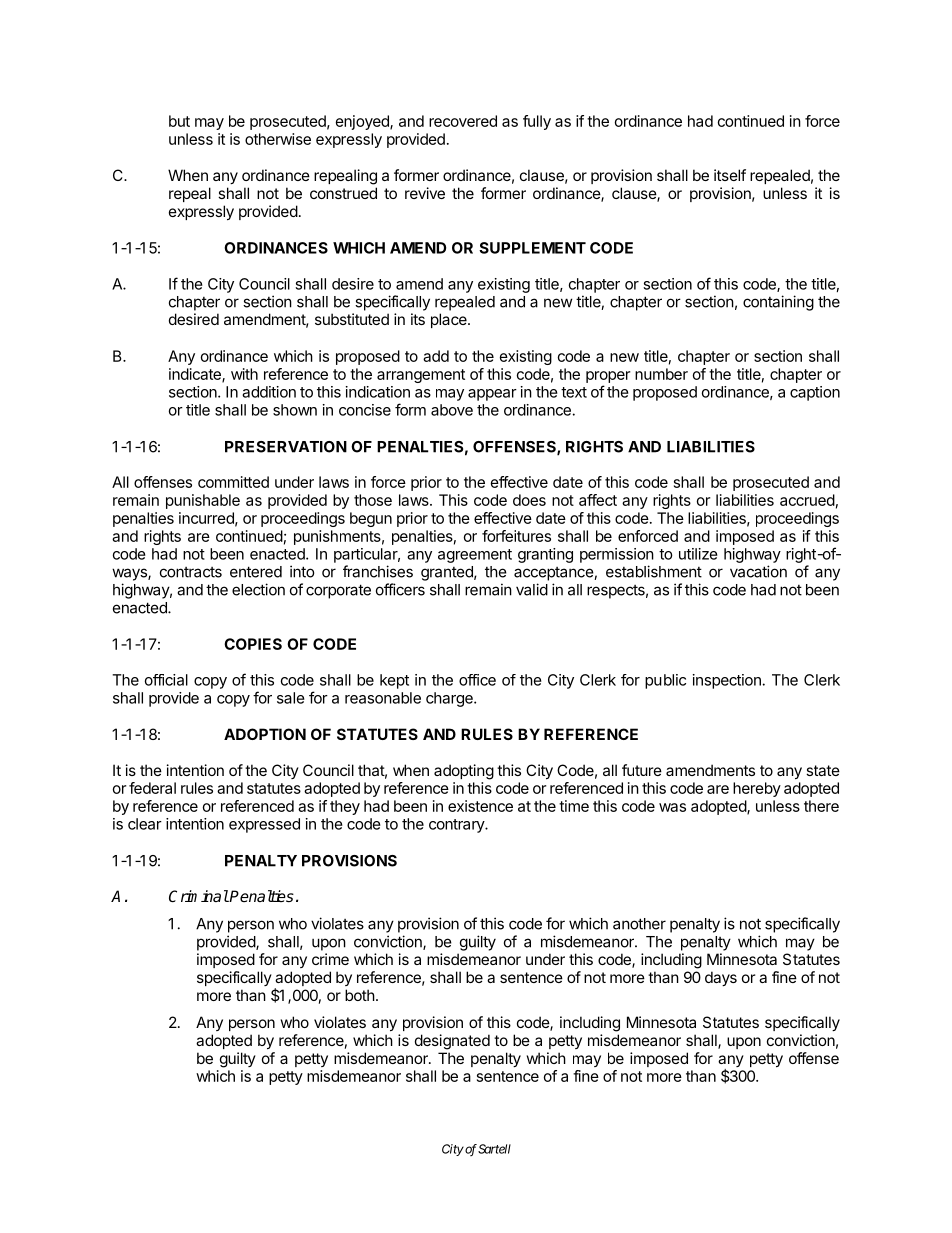 The image size is (952, 1233). I want to click on charge, so click(450, 699).
